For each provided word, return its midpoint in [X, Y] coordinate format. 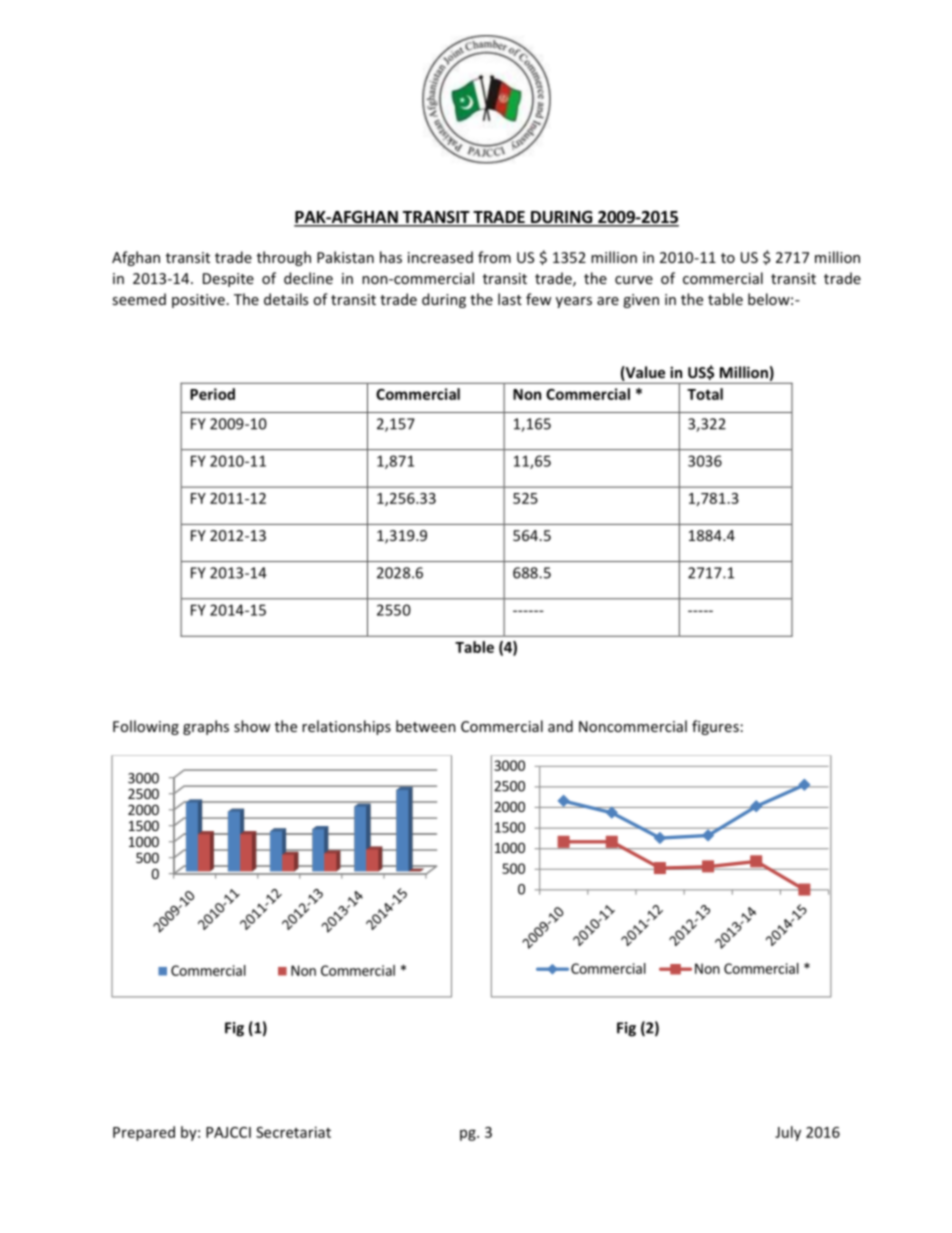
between [426, 726]
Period [212, 394]
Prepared [144, 1133]
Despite [228, 280]
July [788, 1133]
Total [705, 394]
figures [715, 727]
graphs [206, 727]
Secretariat [293, 1132]
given [641, 301]
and [560, 726]
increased [440, 257]
